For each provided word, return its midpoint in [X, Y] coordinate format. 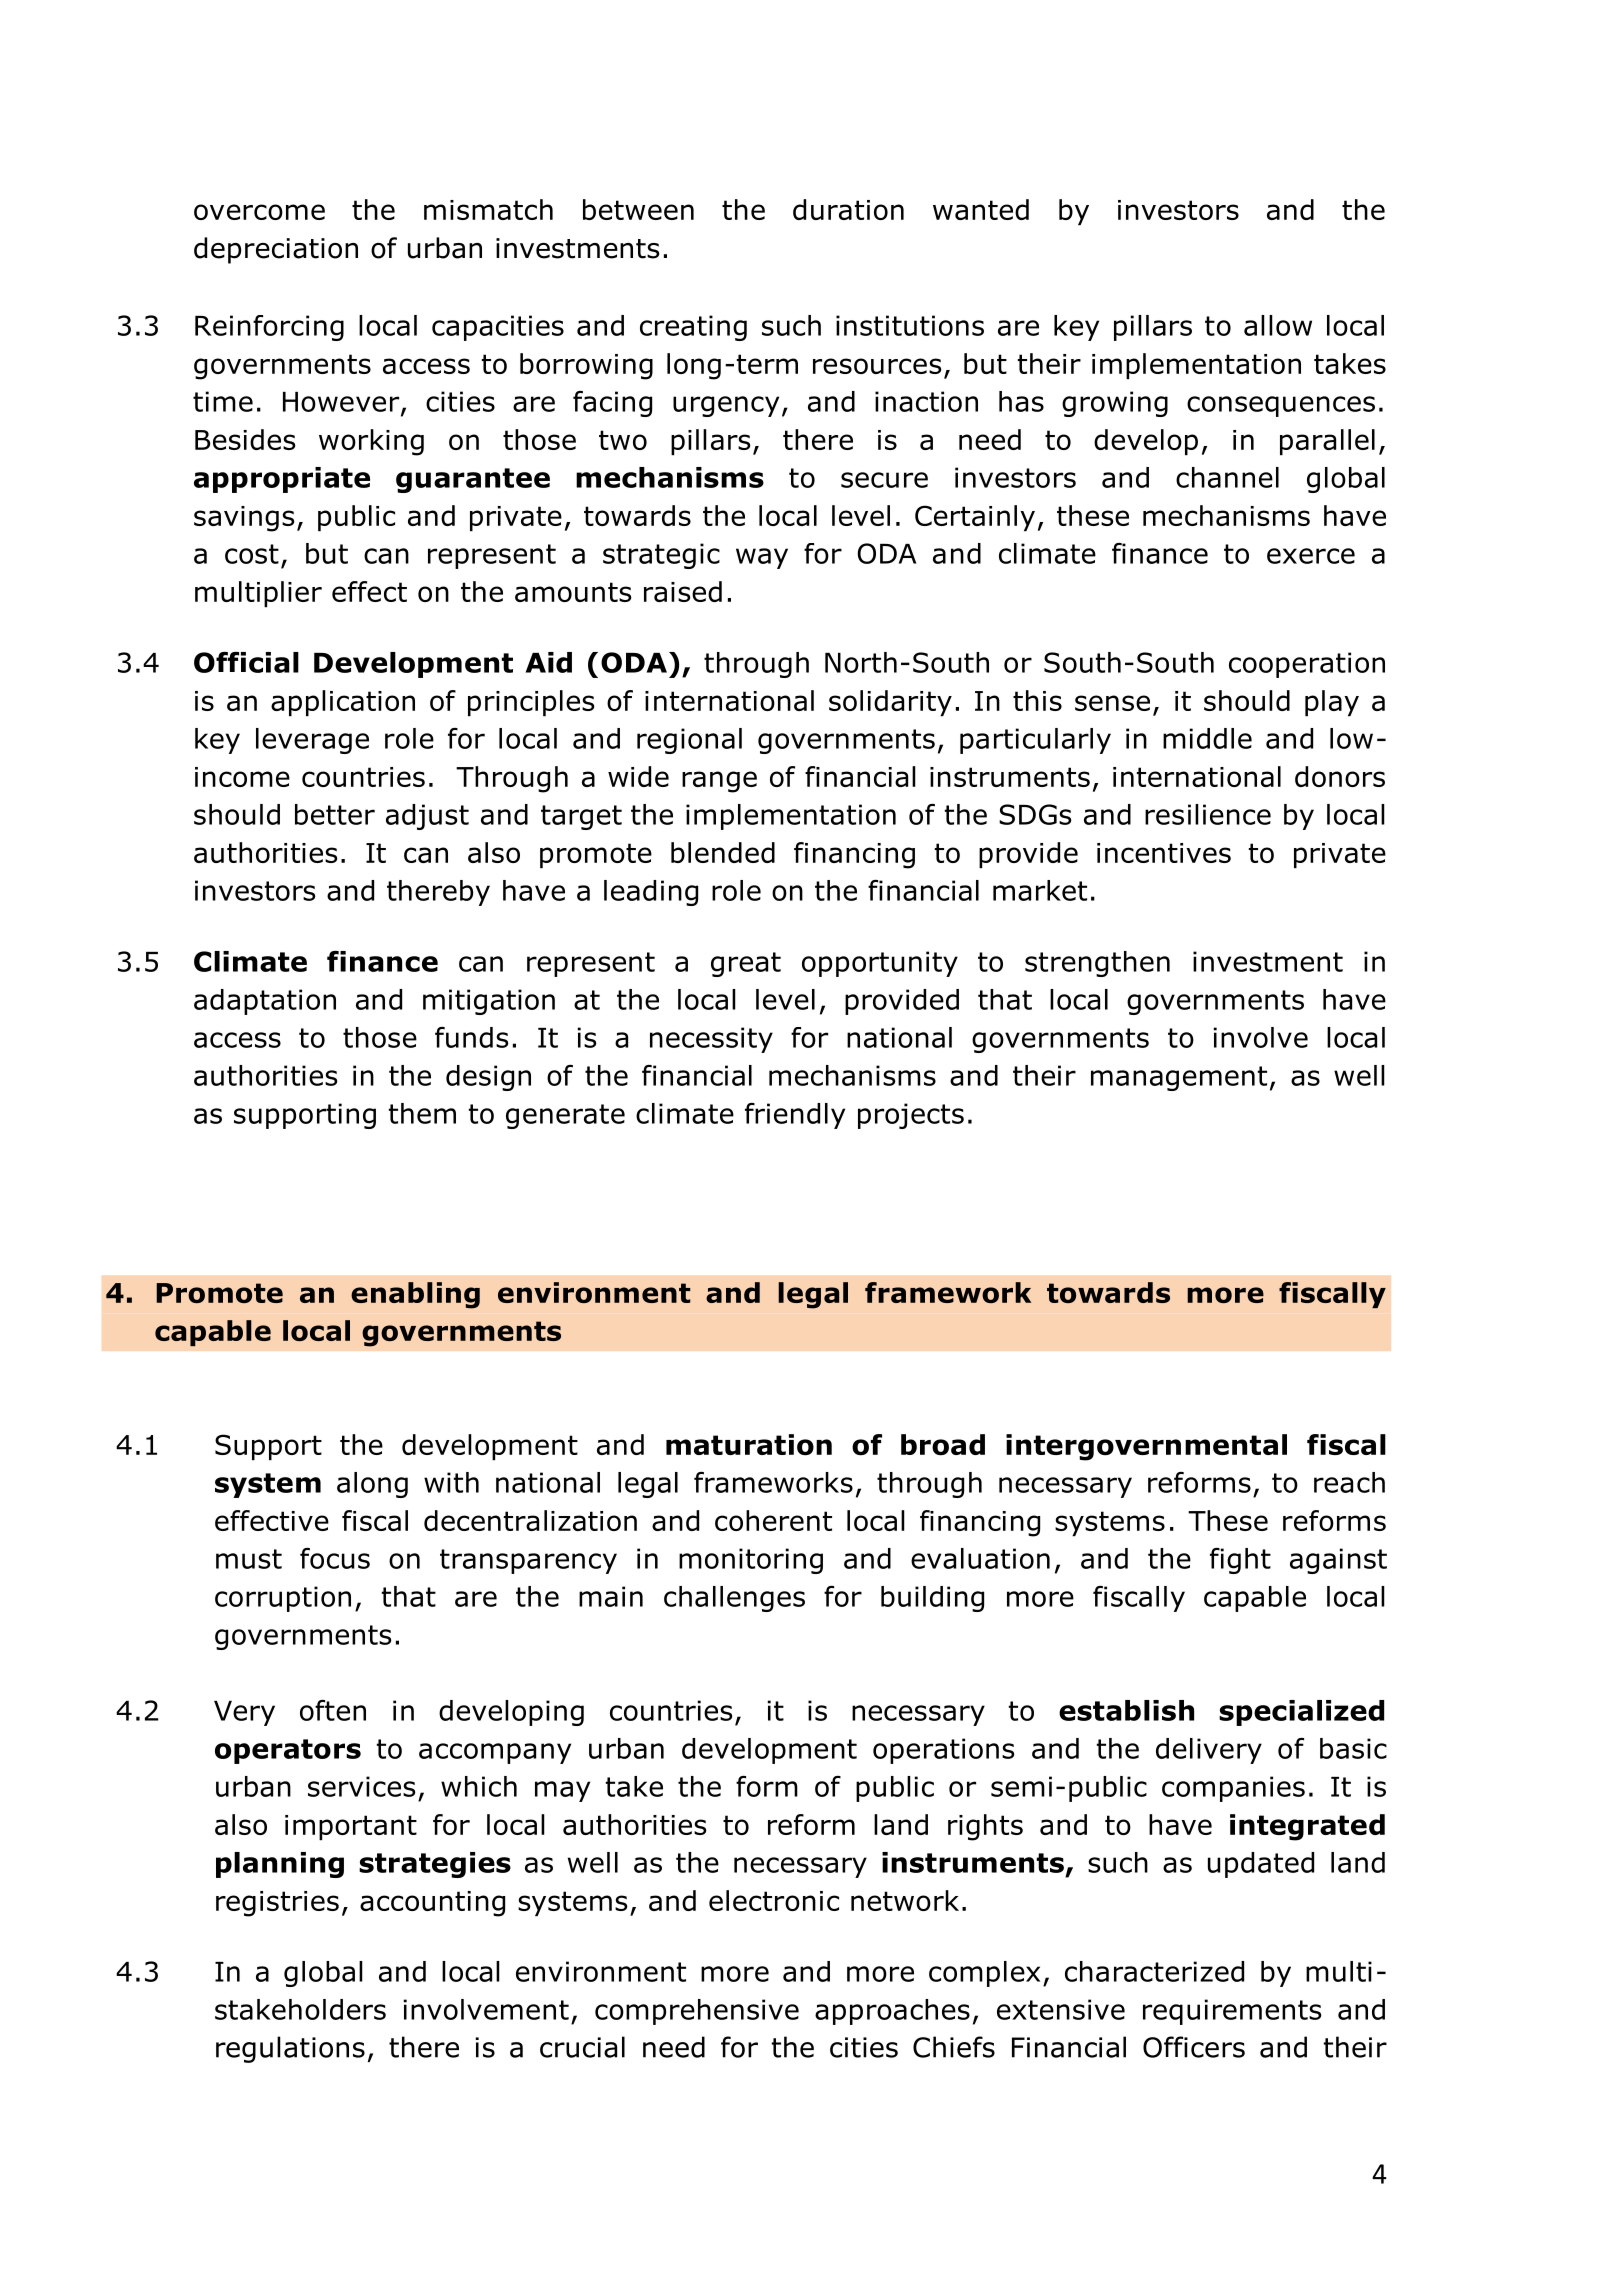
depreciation [276, 250]
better [335, 814]
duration [848, 209]
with [451, 1482]
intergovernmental [1146, 1447]
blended [723, 852]
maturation [749, 1445]
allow [1278, 325]
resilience [1208, 814]
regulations [290, 2049]
